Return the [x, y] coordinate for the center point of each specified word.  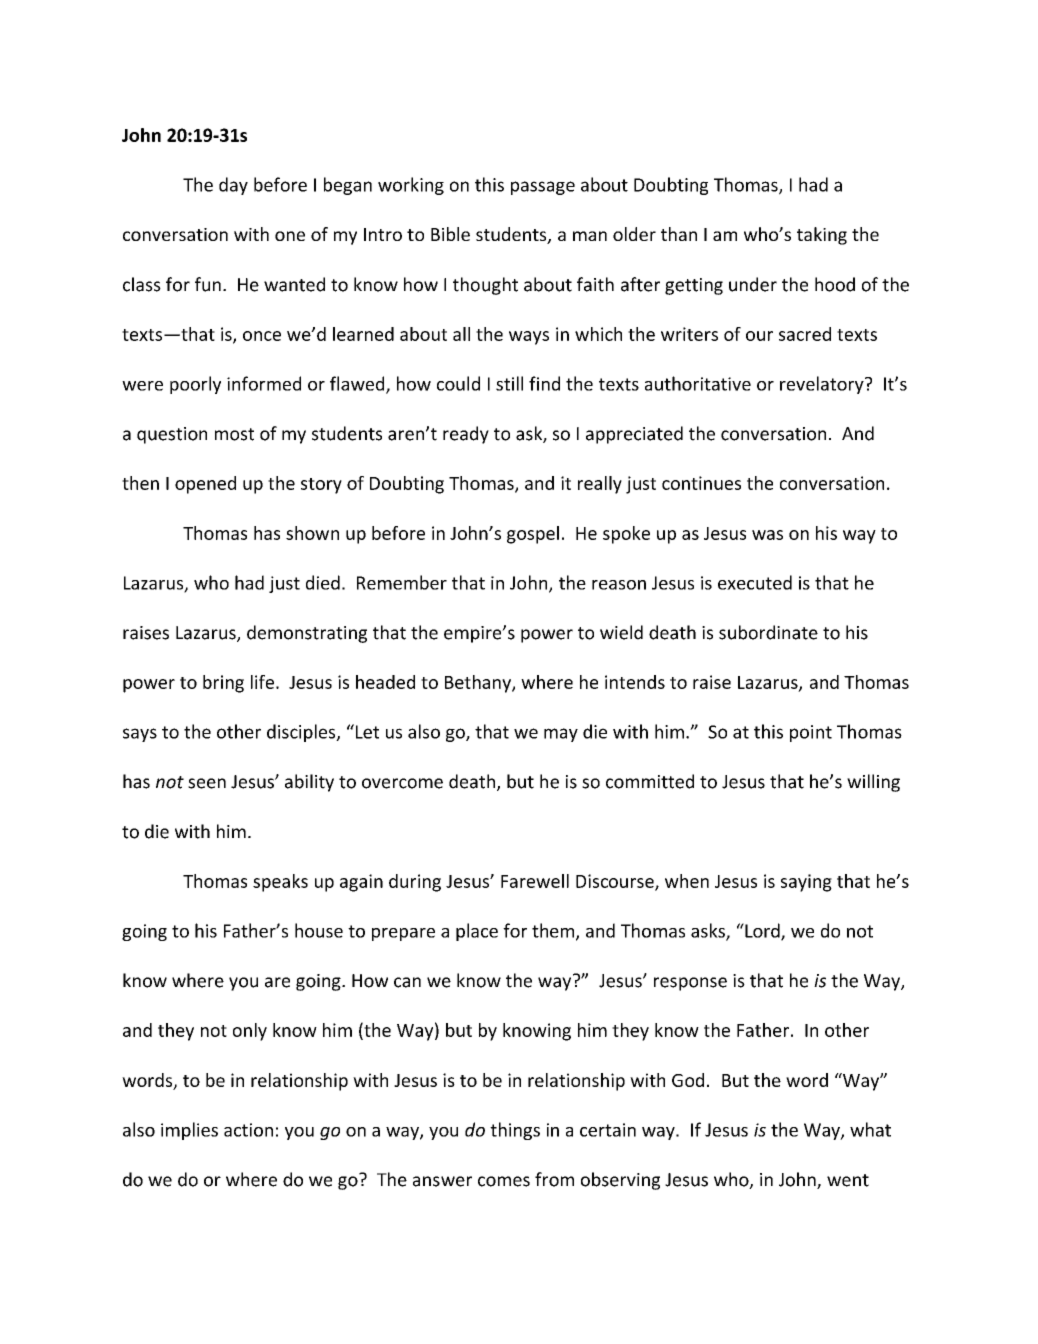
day [233, 186]
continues [701, 483]
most [234, 434]
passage [543, 188]
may [561, 735]
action [248, 1130]
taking [822, 236]
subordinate [768, 632]
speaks [280, 883]
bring [223, 684]
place [477, 932]
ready [466, 435]
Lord [762, 931]
